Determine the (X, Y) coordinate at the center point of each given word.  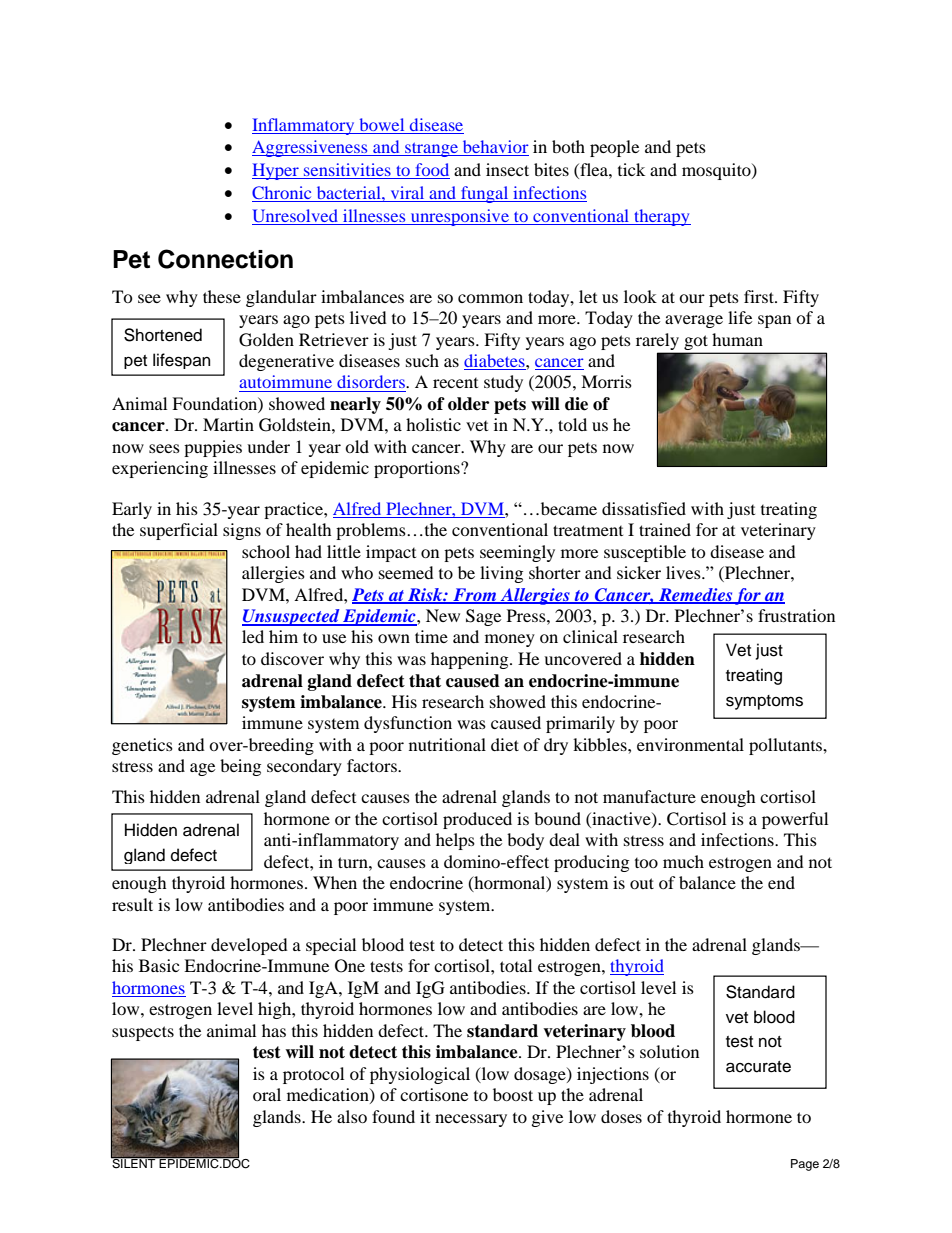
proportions (418, 469)
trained (665, 529)
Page (805, 1165)
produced (477, 820)
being (240, 767)
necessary (471, 1120)
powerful (795, 820)
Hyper (276, 171)
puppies (213, 448)
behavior (495, 148)
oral (267, 1094)
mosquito (717, 171)
